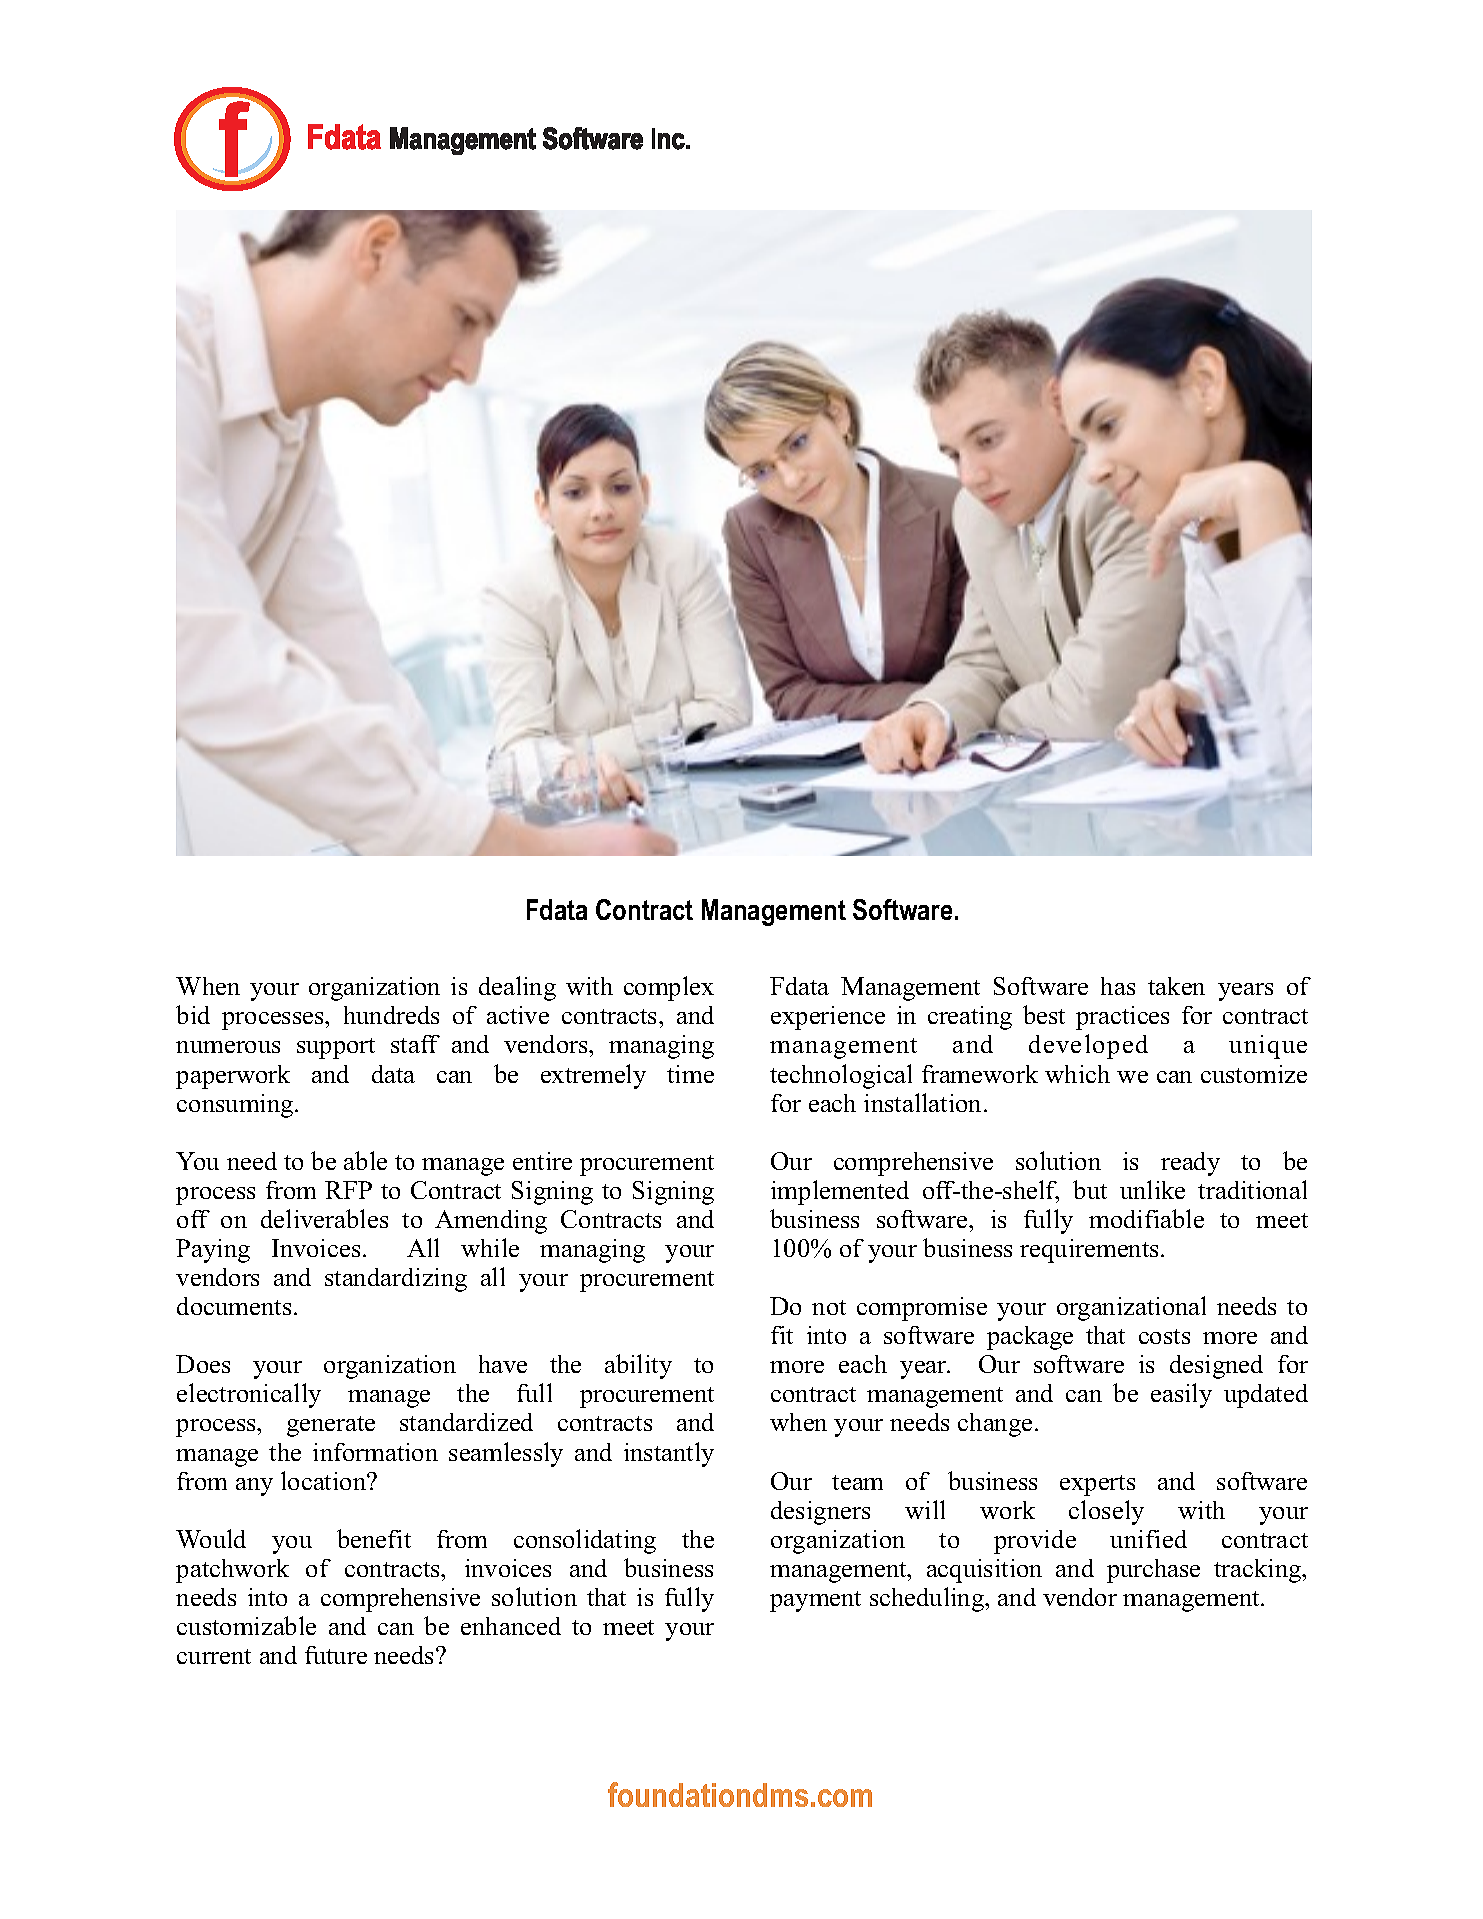 The height and width of the screenshot is (1919, 1483). I want to click on documents, so click(234, 1306).
